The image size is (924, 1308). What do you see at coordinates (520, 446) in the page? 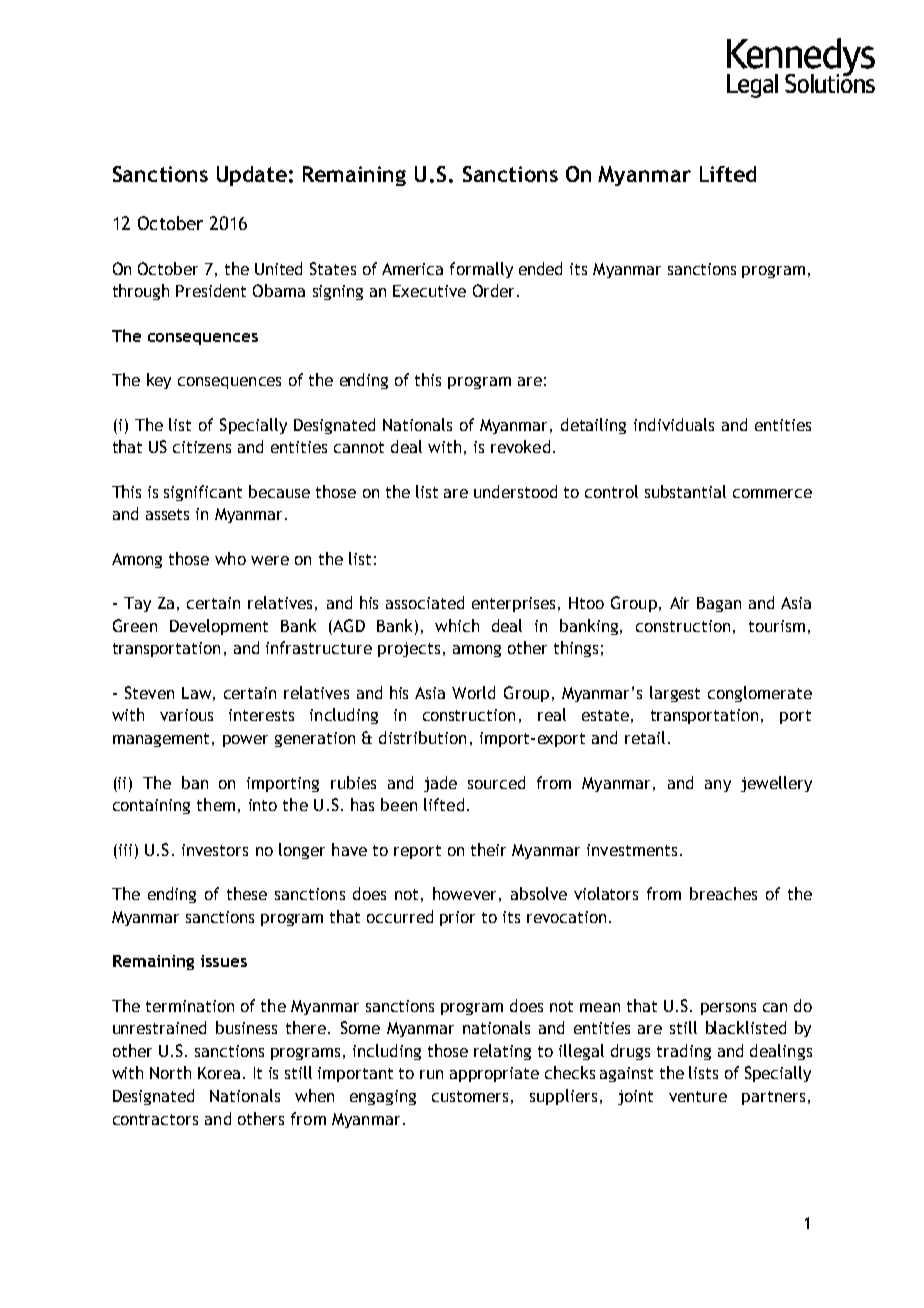
I see `revoked` at bounding box center [520, 446].
